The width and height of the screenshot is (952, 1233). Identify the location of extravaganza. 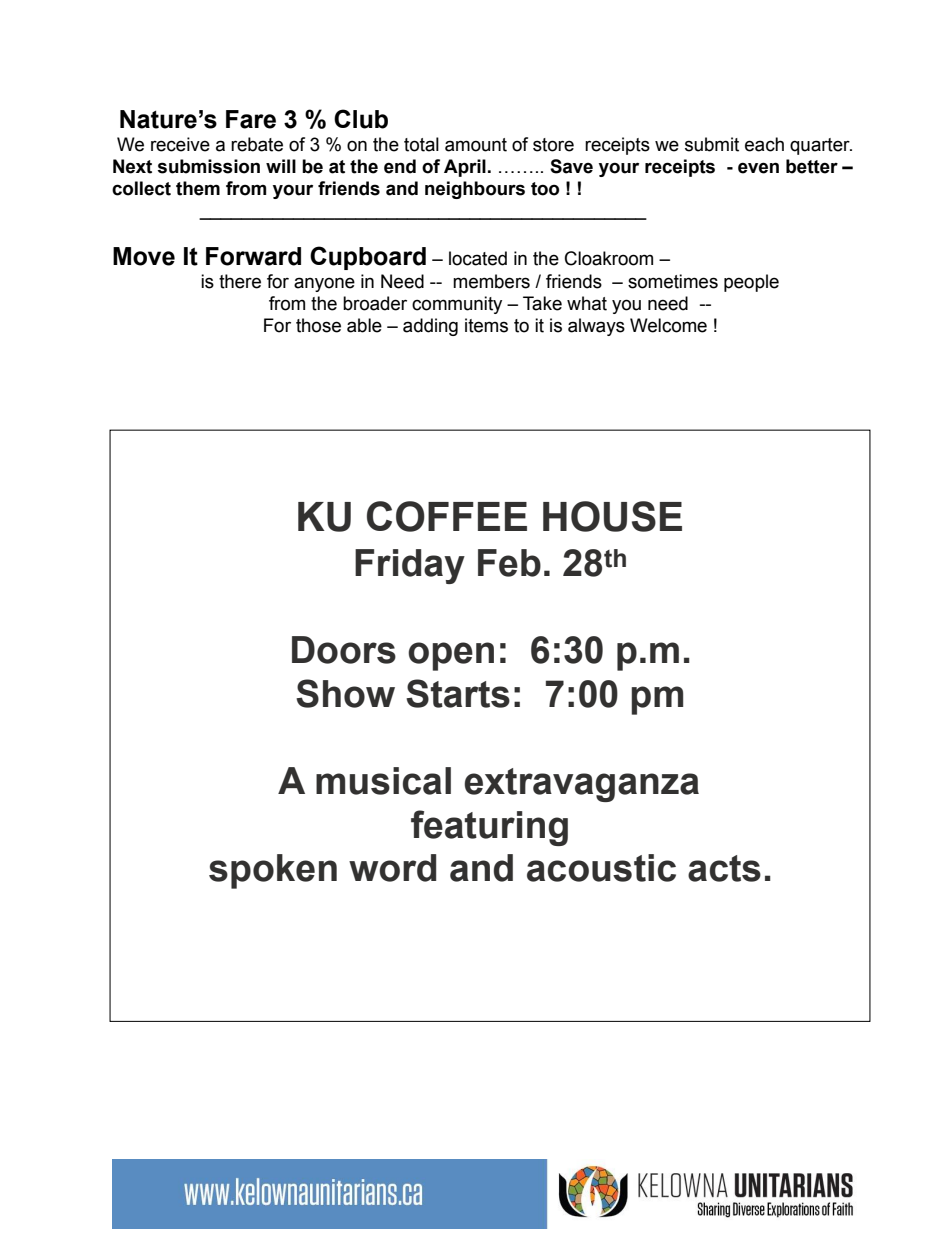
(581, 785).
